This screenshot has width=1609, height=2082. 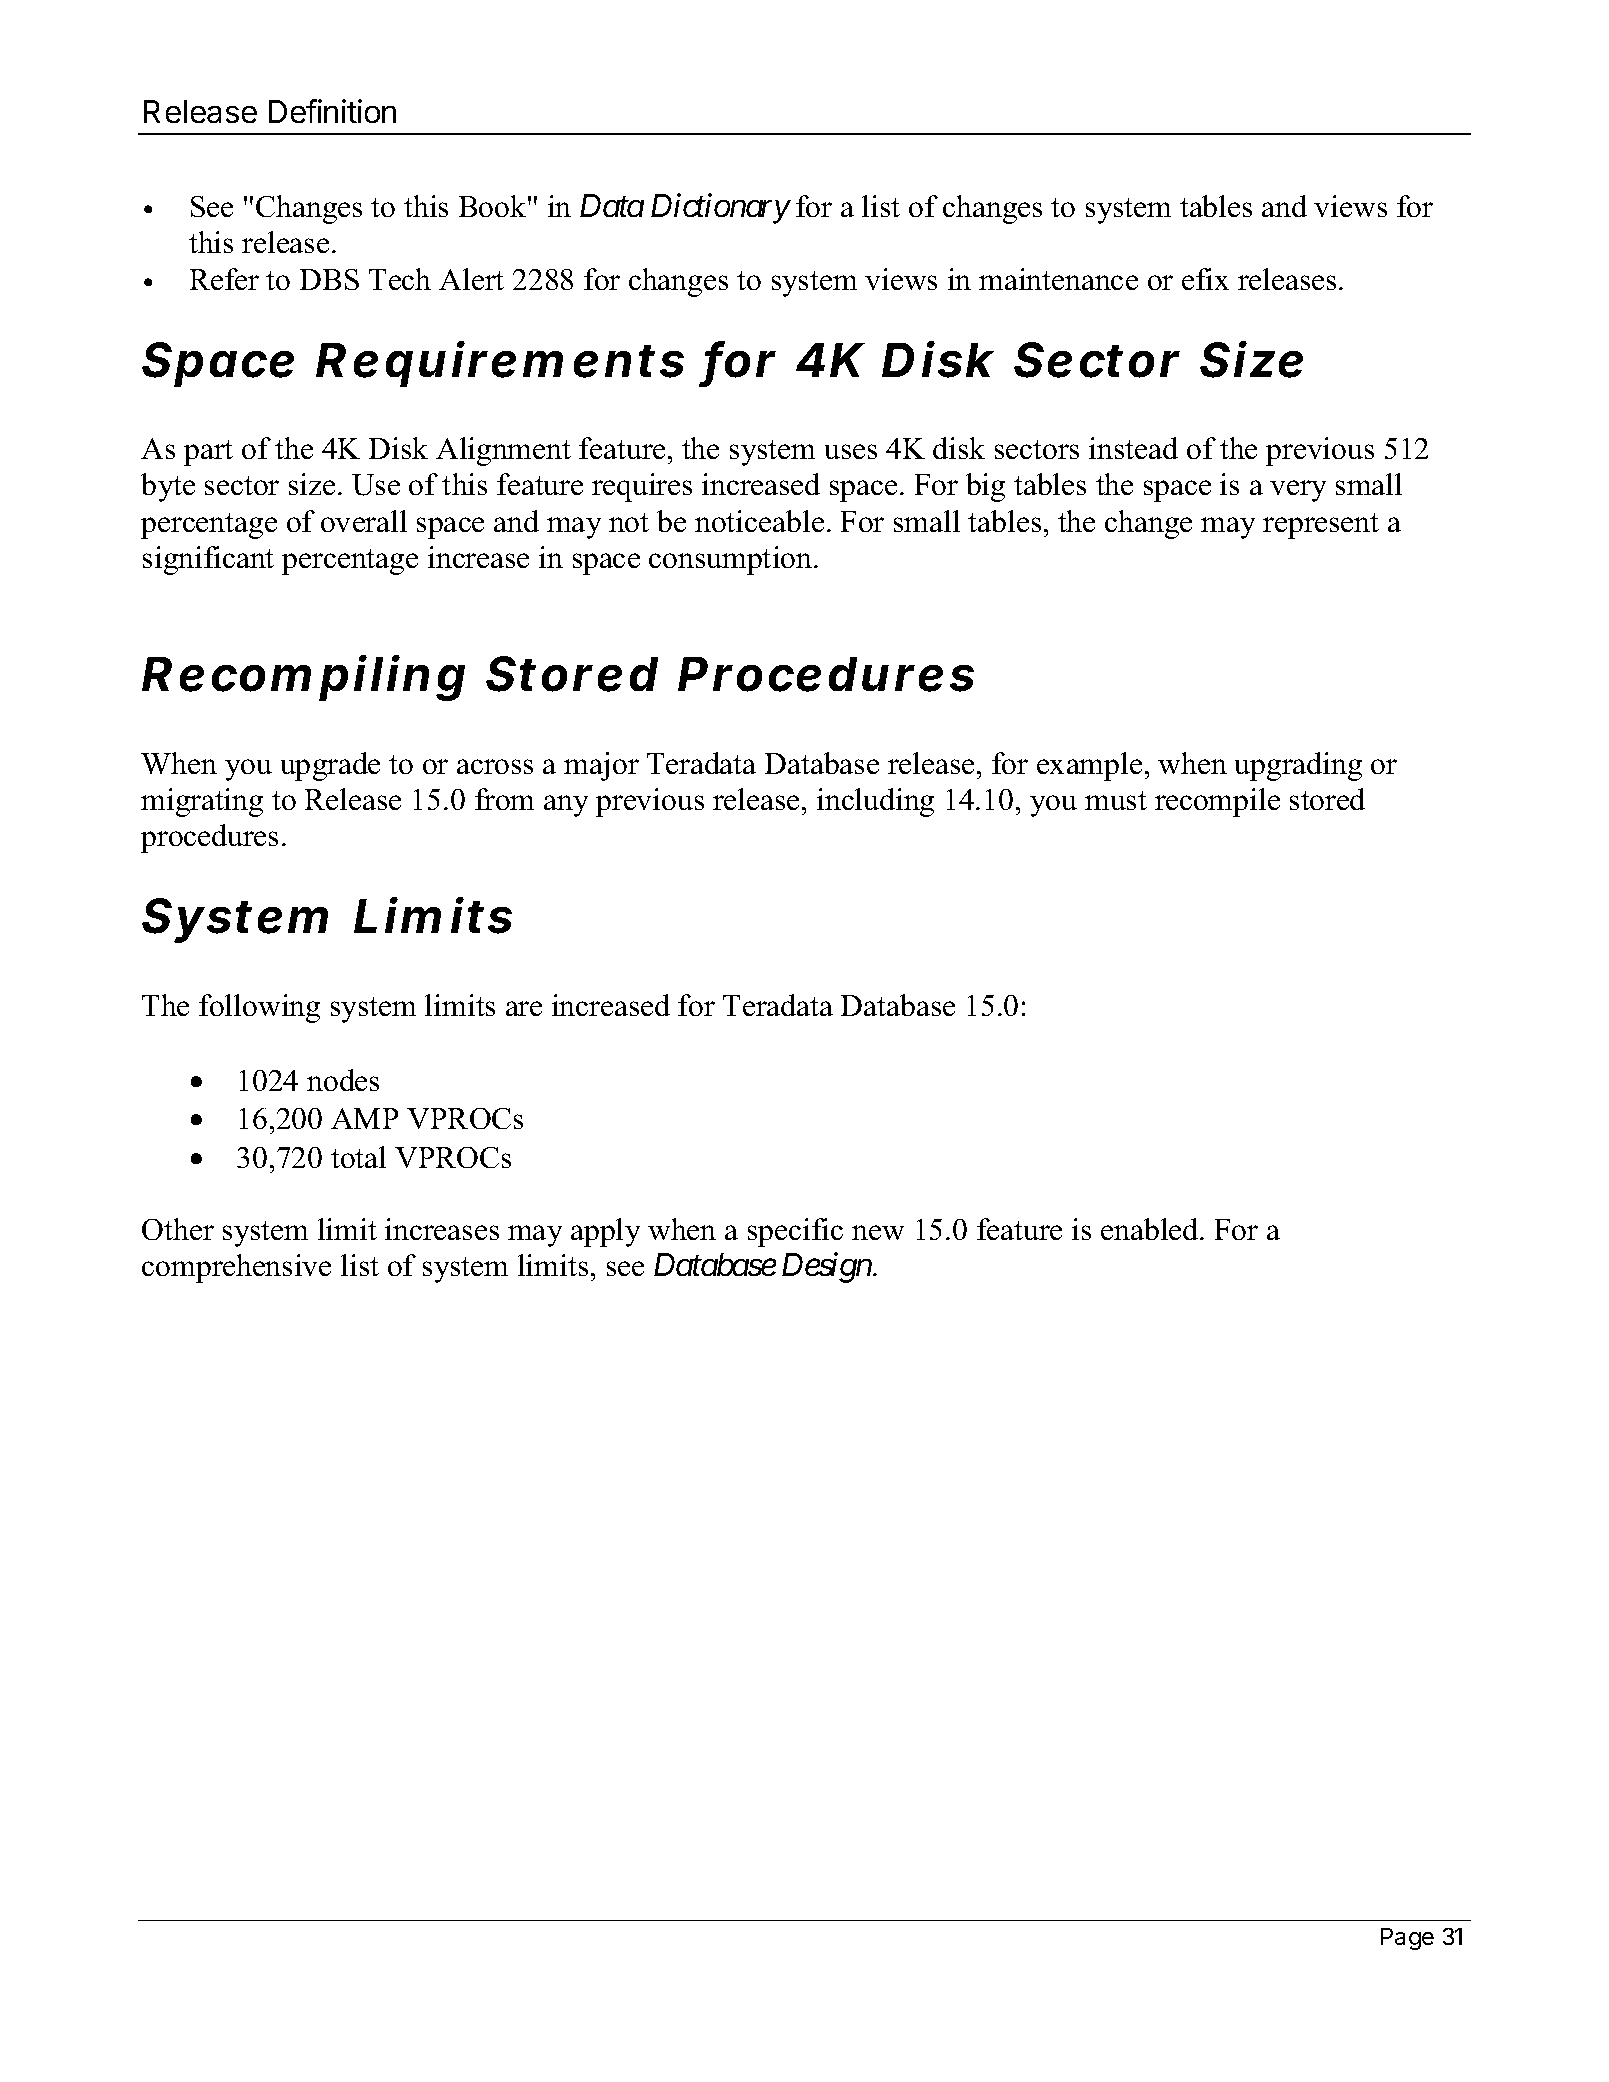 I want to click on including, so click(x=875, y=802).
